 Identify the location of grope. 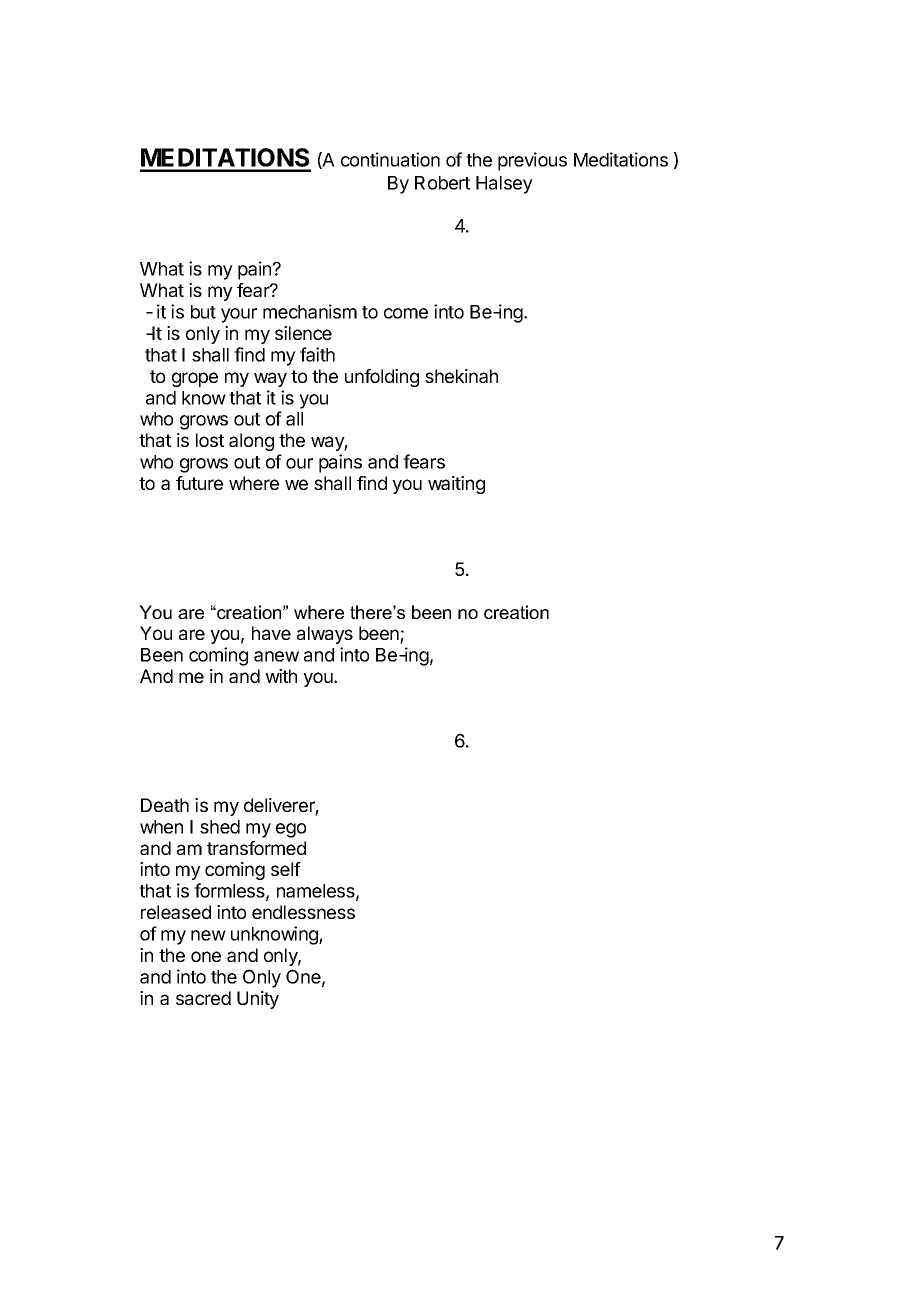
(195, 379).
